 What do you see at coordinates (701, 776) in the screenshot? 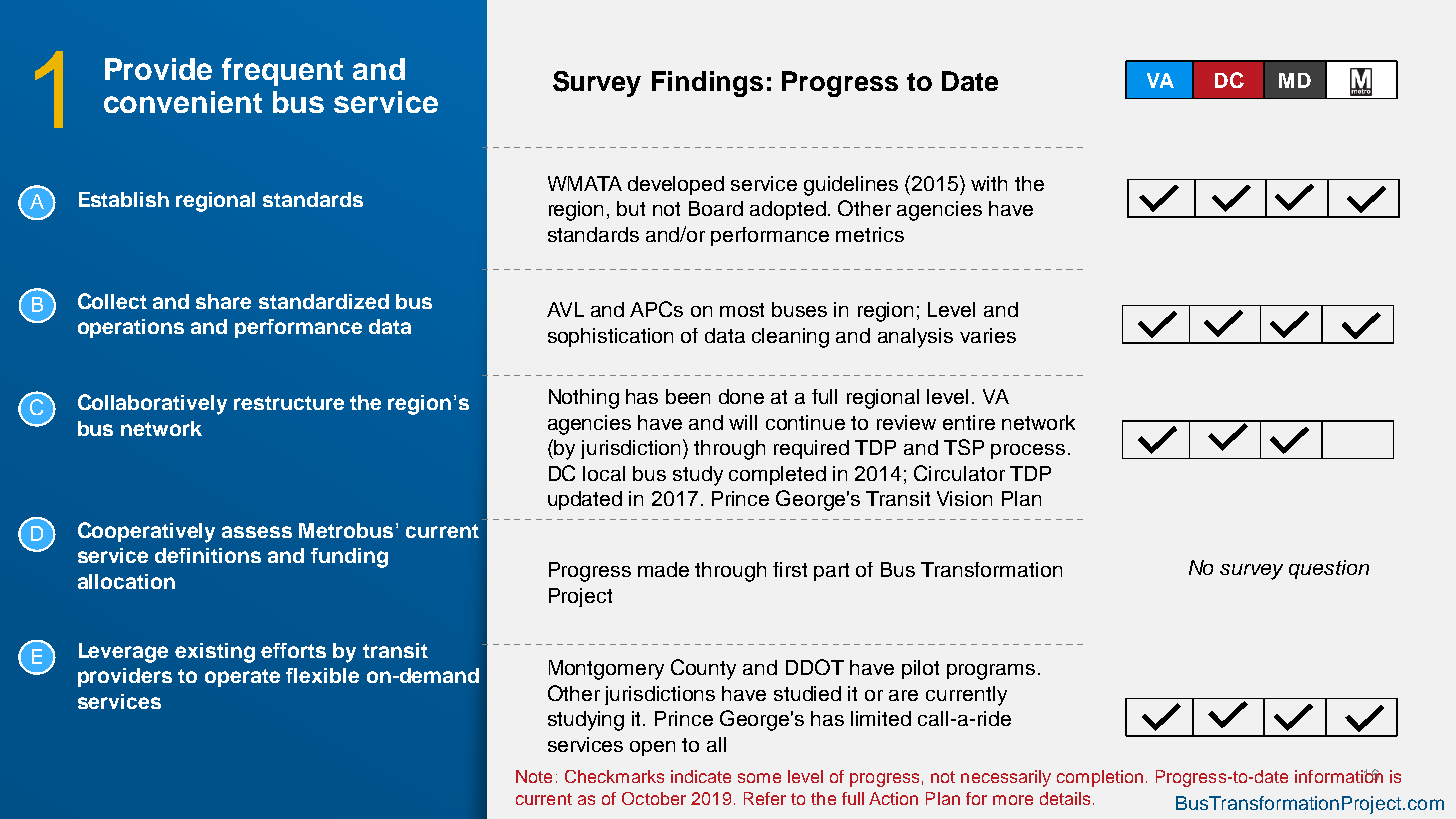
I see `indicate` at bounding box center [701, 776].
